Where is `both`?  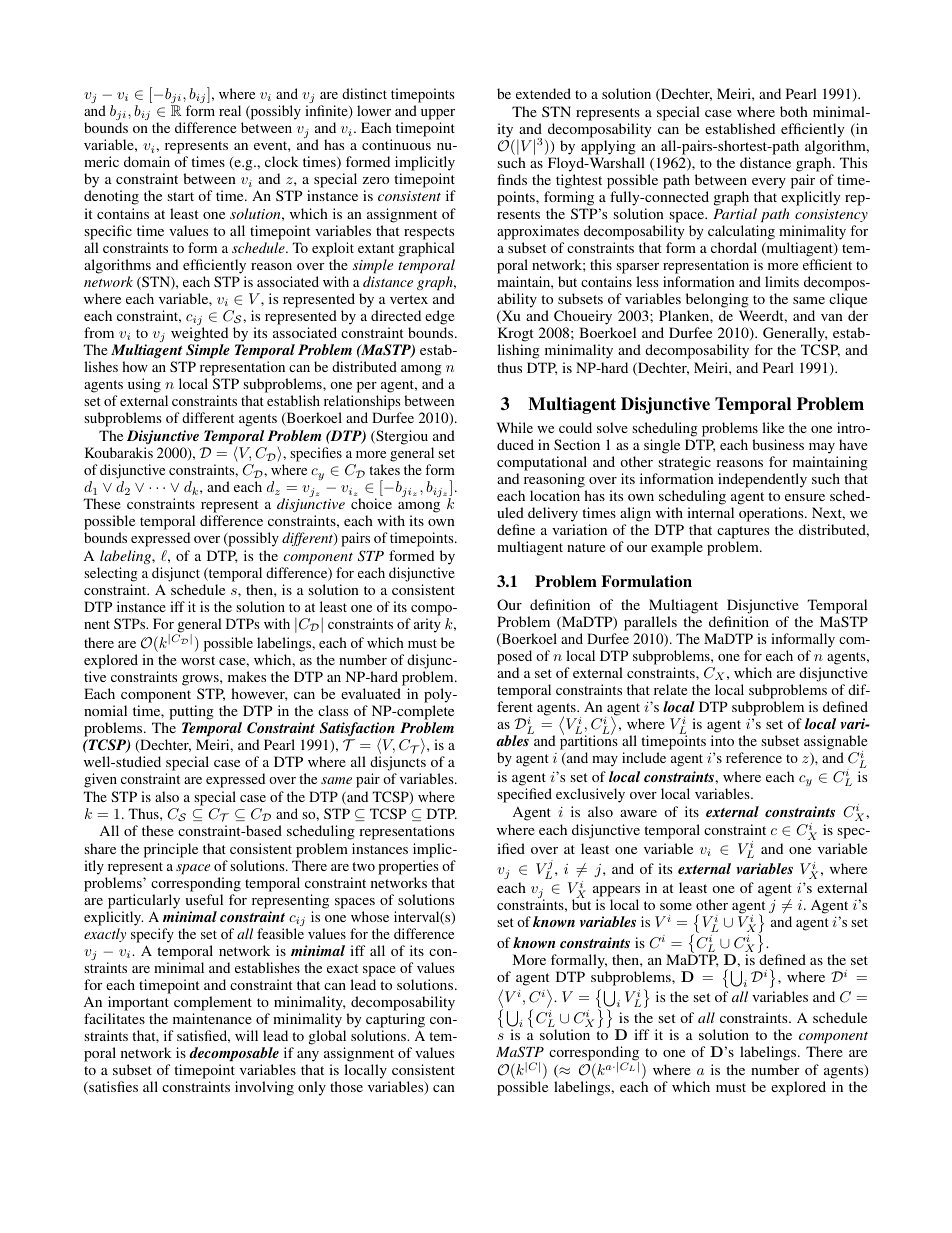 both is located at coordinates (794, 111).
